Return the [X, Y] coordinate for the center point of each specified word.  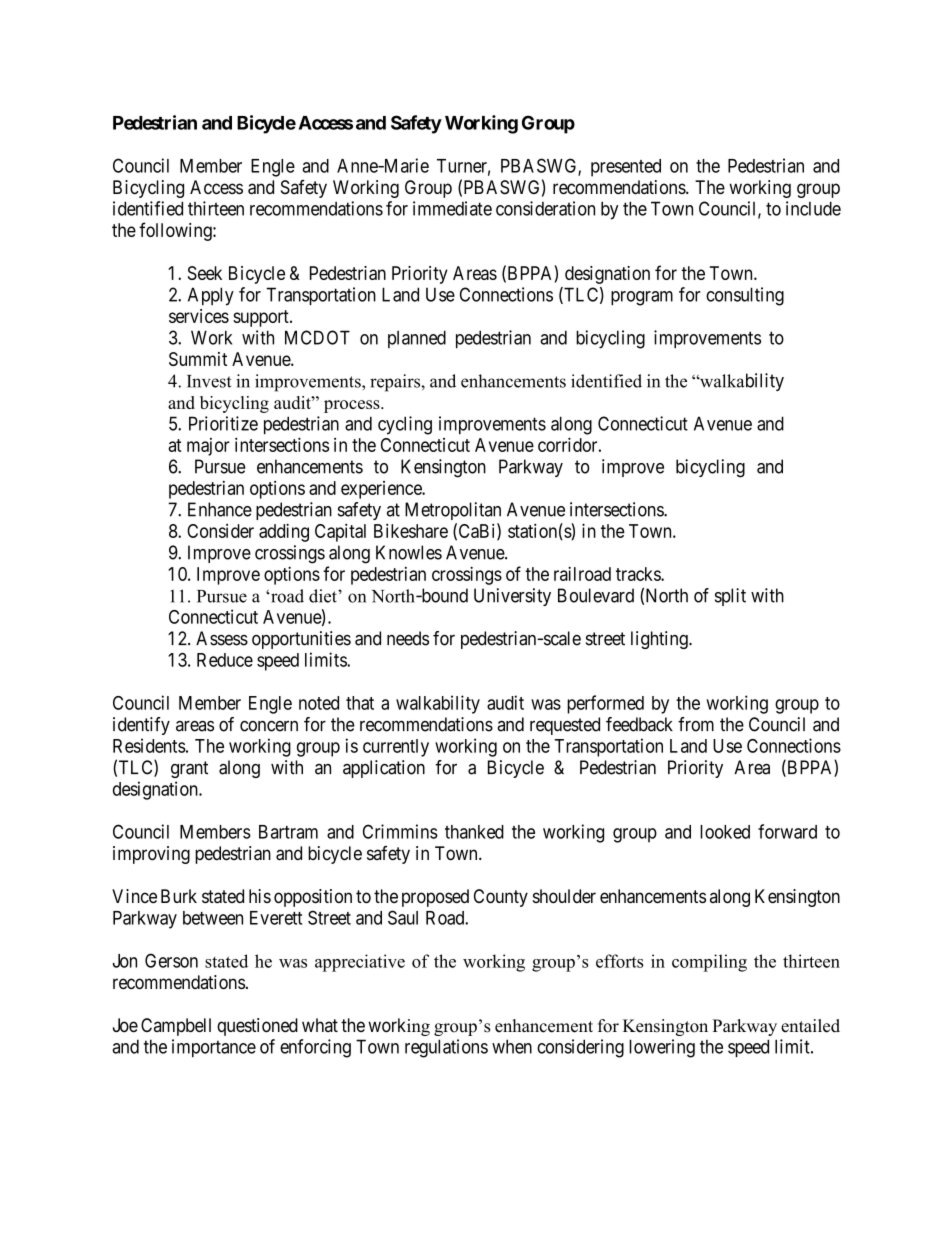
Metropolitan [453, 511]
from [696, 724]
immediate [452, 208]
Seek [205, 273]
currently [396, 748]
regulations [446, 1048]
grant [189, 769]
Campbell [176, 1027]
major [208, 447]
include [813, 208]
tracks [639, 574]
